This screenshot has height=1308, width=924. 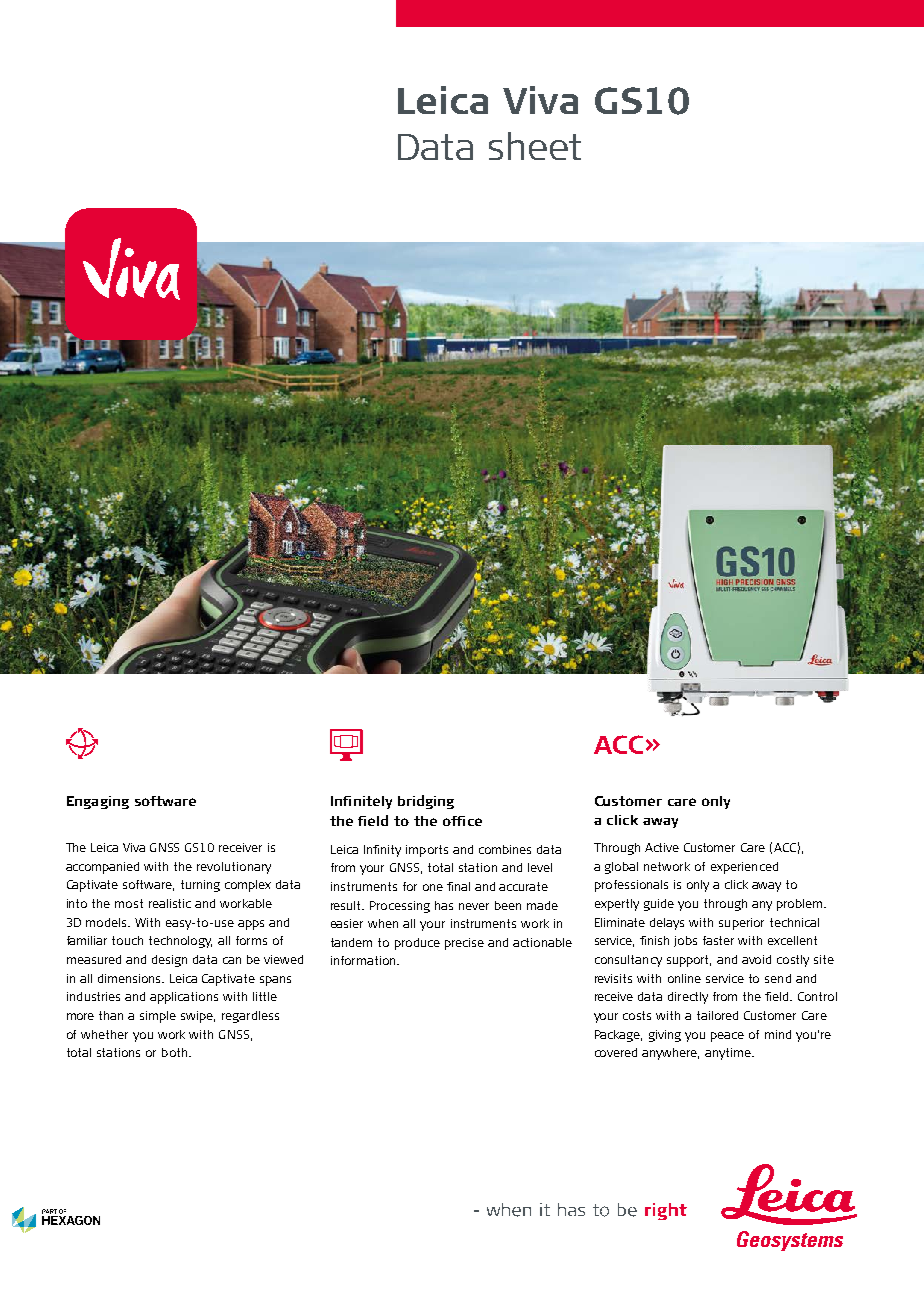 What do you see at coordinates (98, 802) in the screenshot?
I see `Engaging` at bounding box center [98, 802].
